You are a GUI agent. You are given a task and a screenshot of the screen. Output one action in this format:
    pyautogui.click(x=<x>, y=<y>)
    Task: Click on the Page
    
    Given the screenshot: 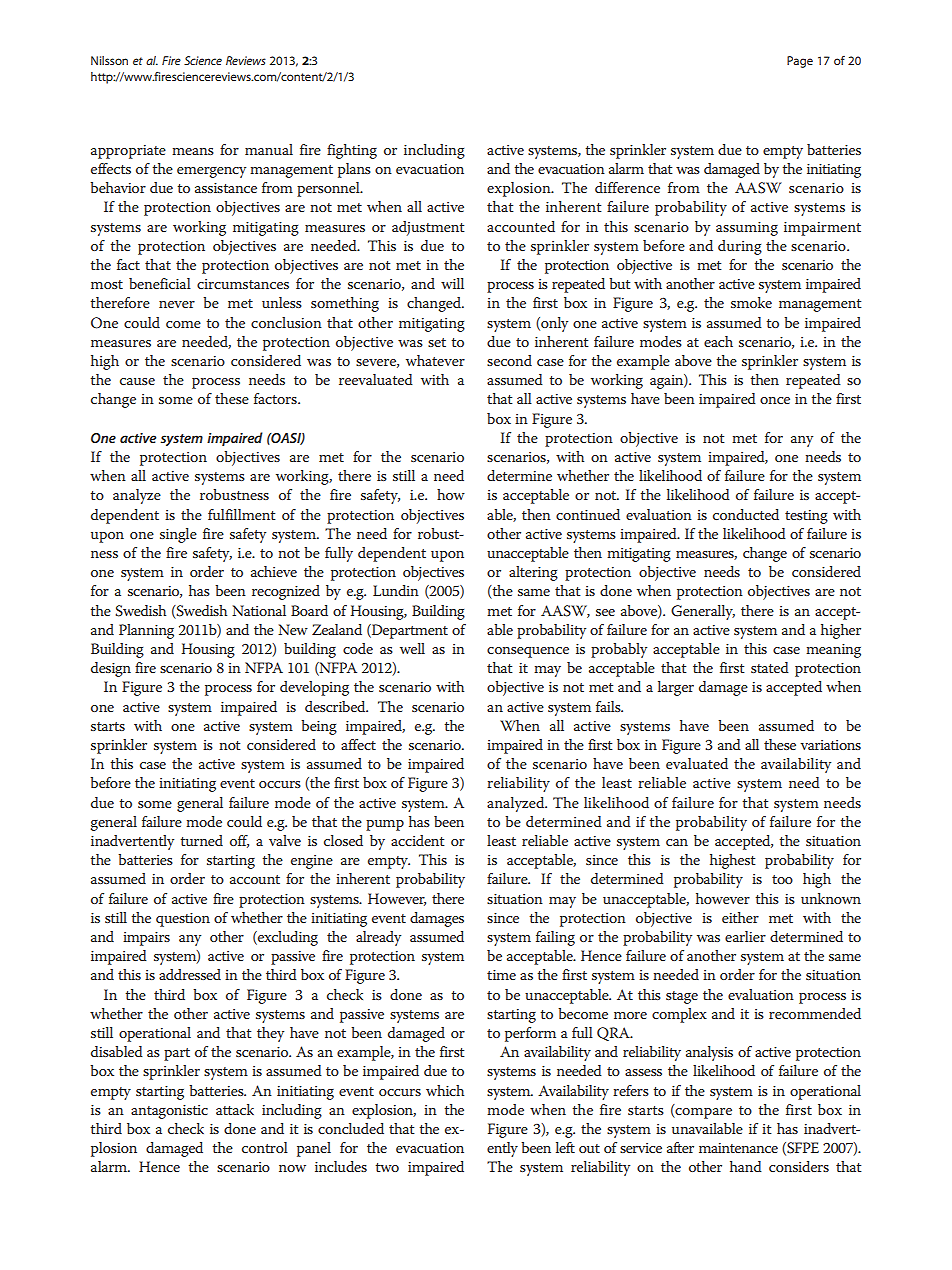 What is the action you would take?
    pyautogui.click(x=800, y=62)
